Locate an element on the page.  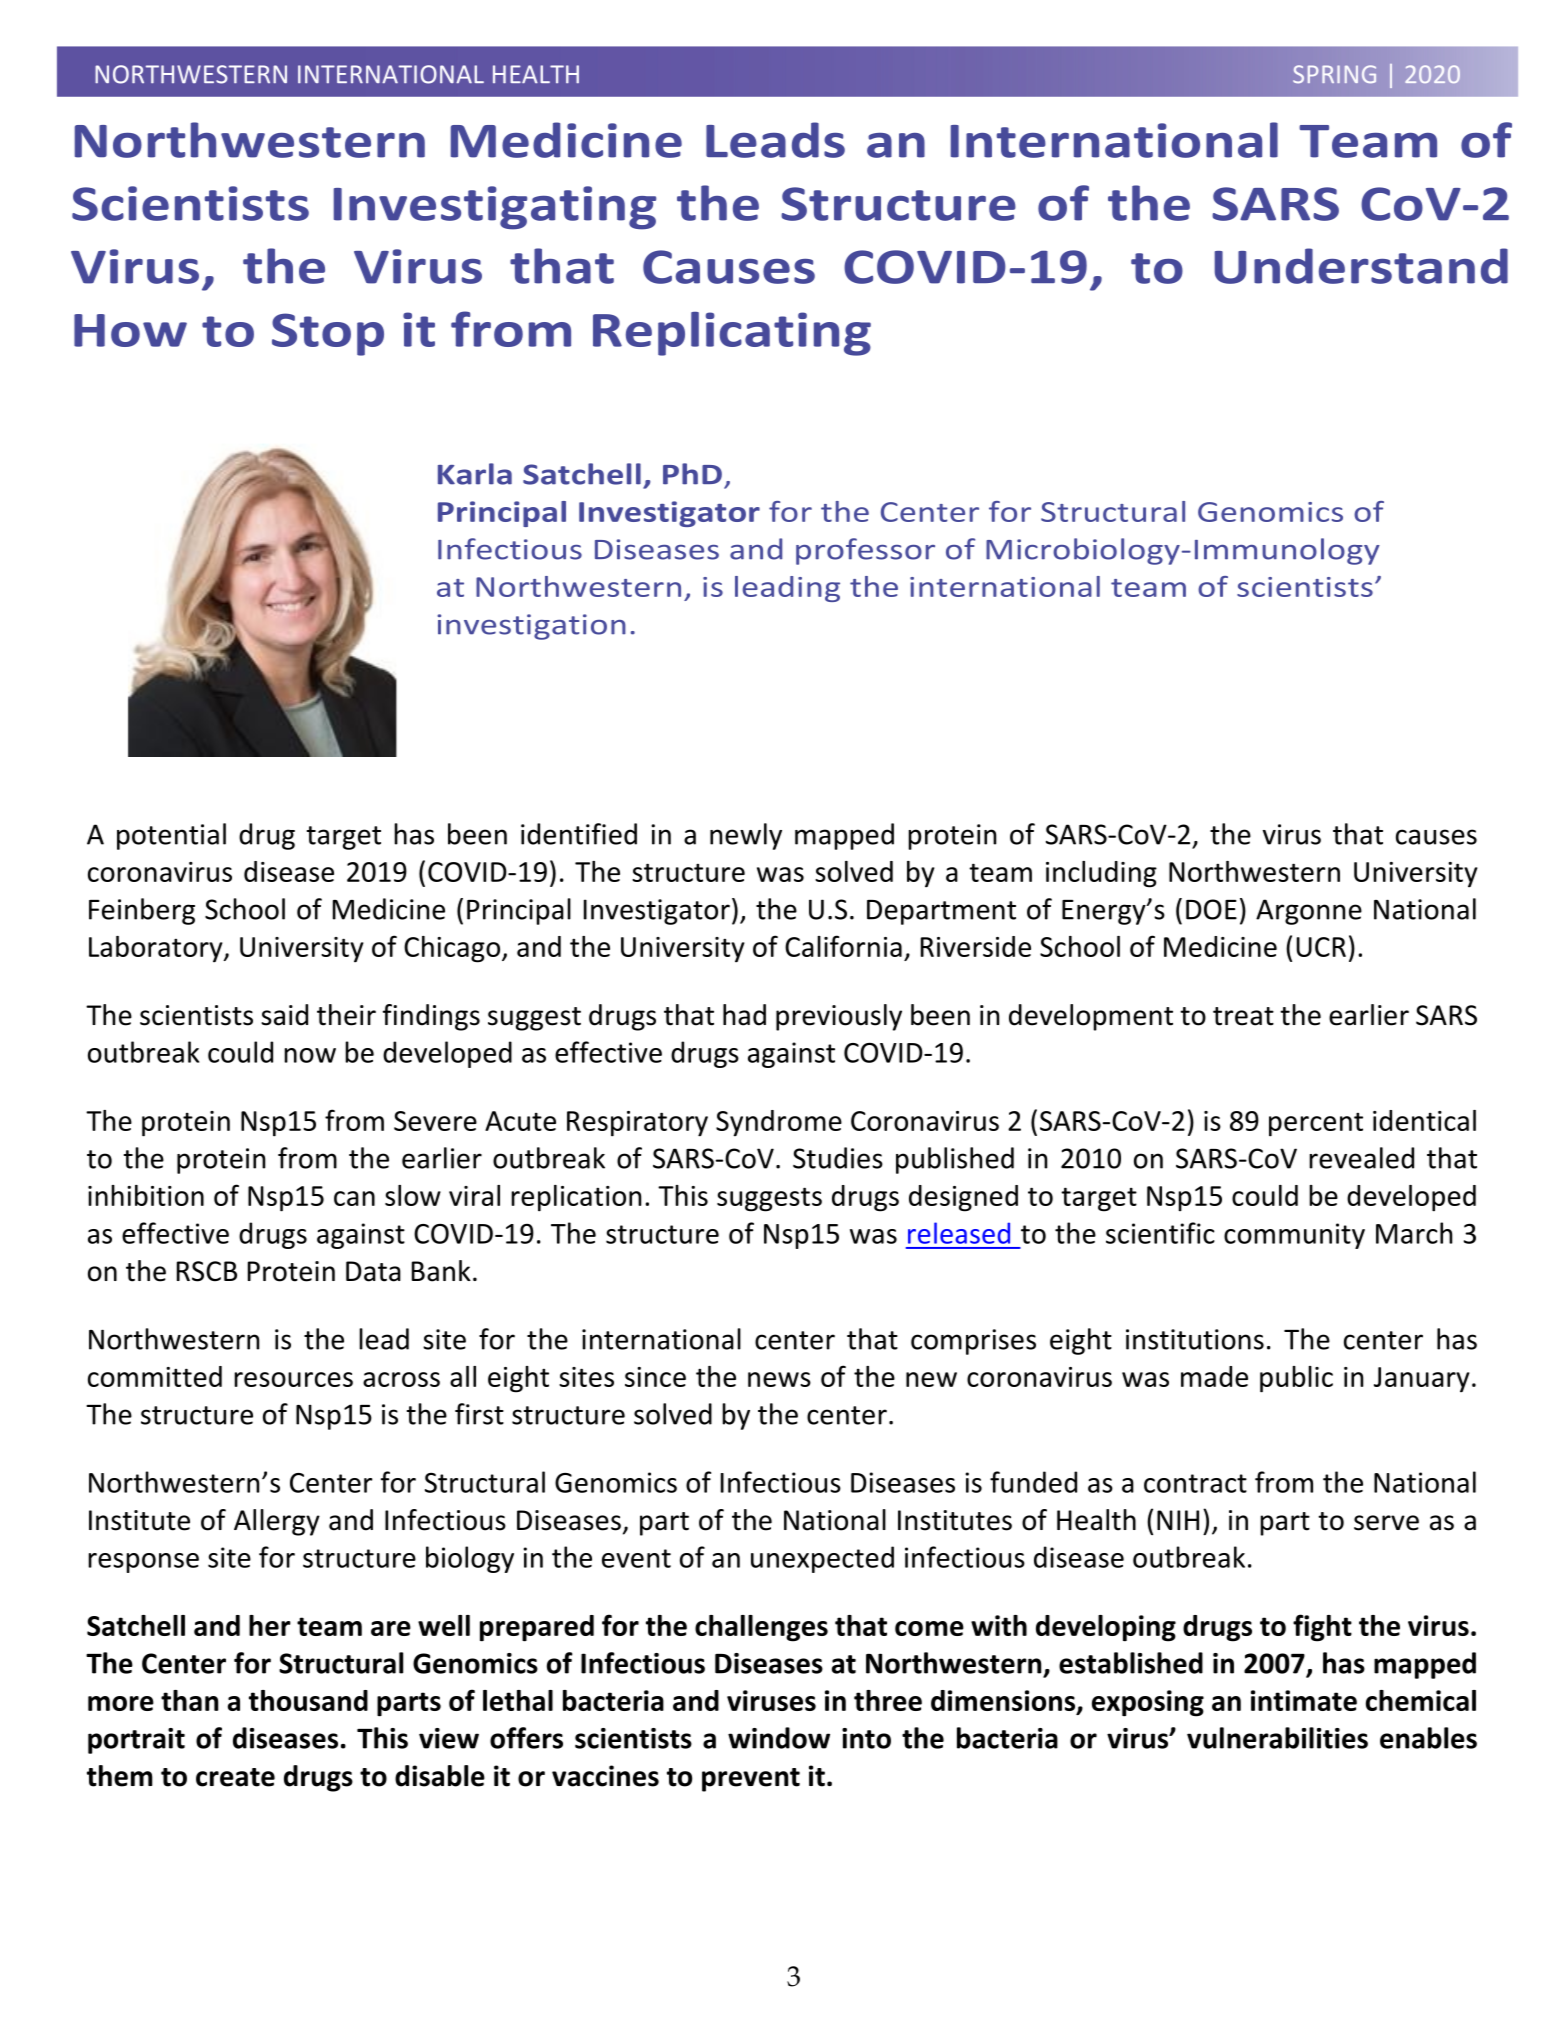
window is located at coordinates (779, 1738).
